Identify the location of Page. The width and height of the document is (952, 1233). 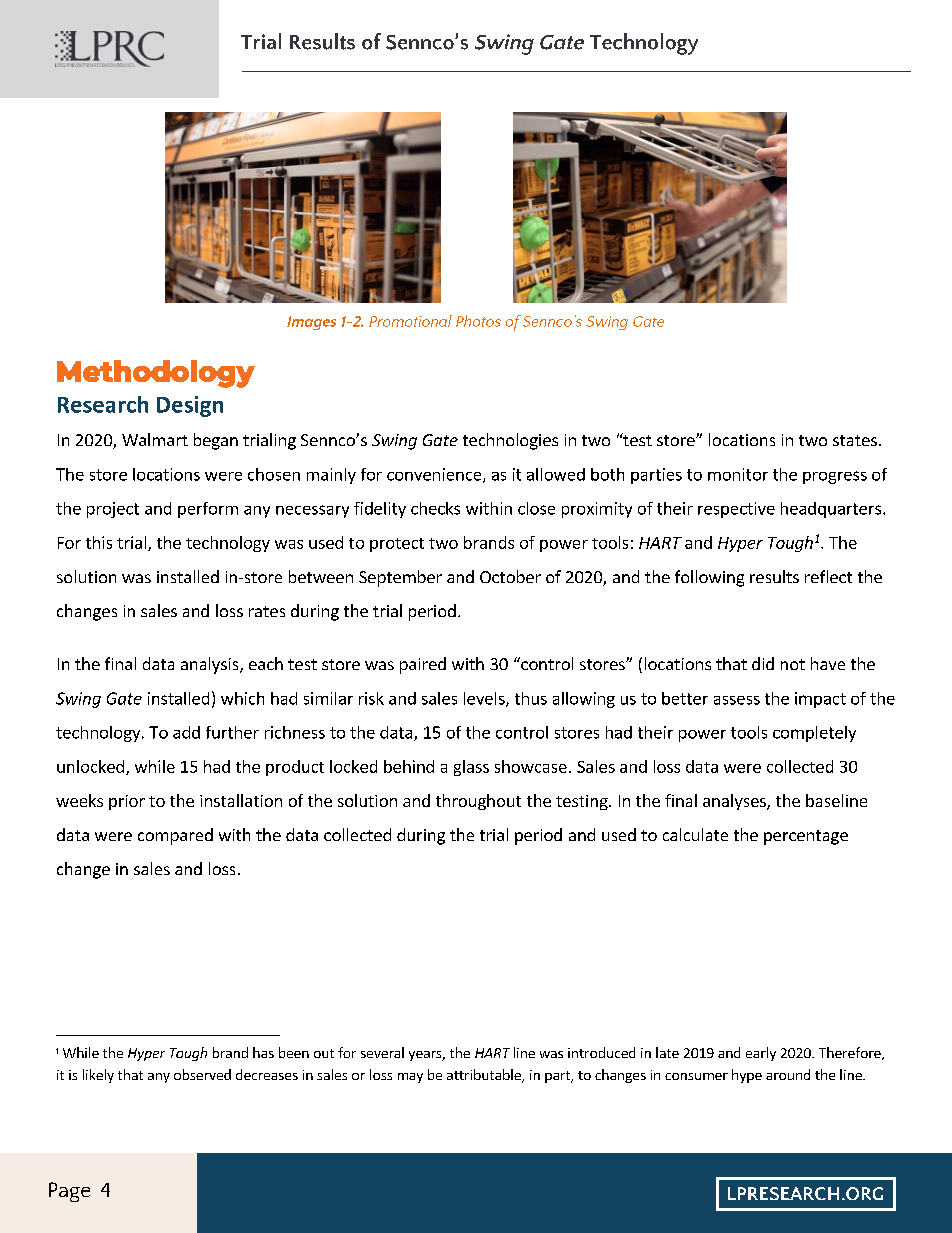
(69, 1192).
